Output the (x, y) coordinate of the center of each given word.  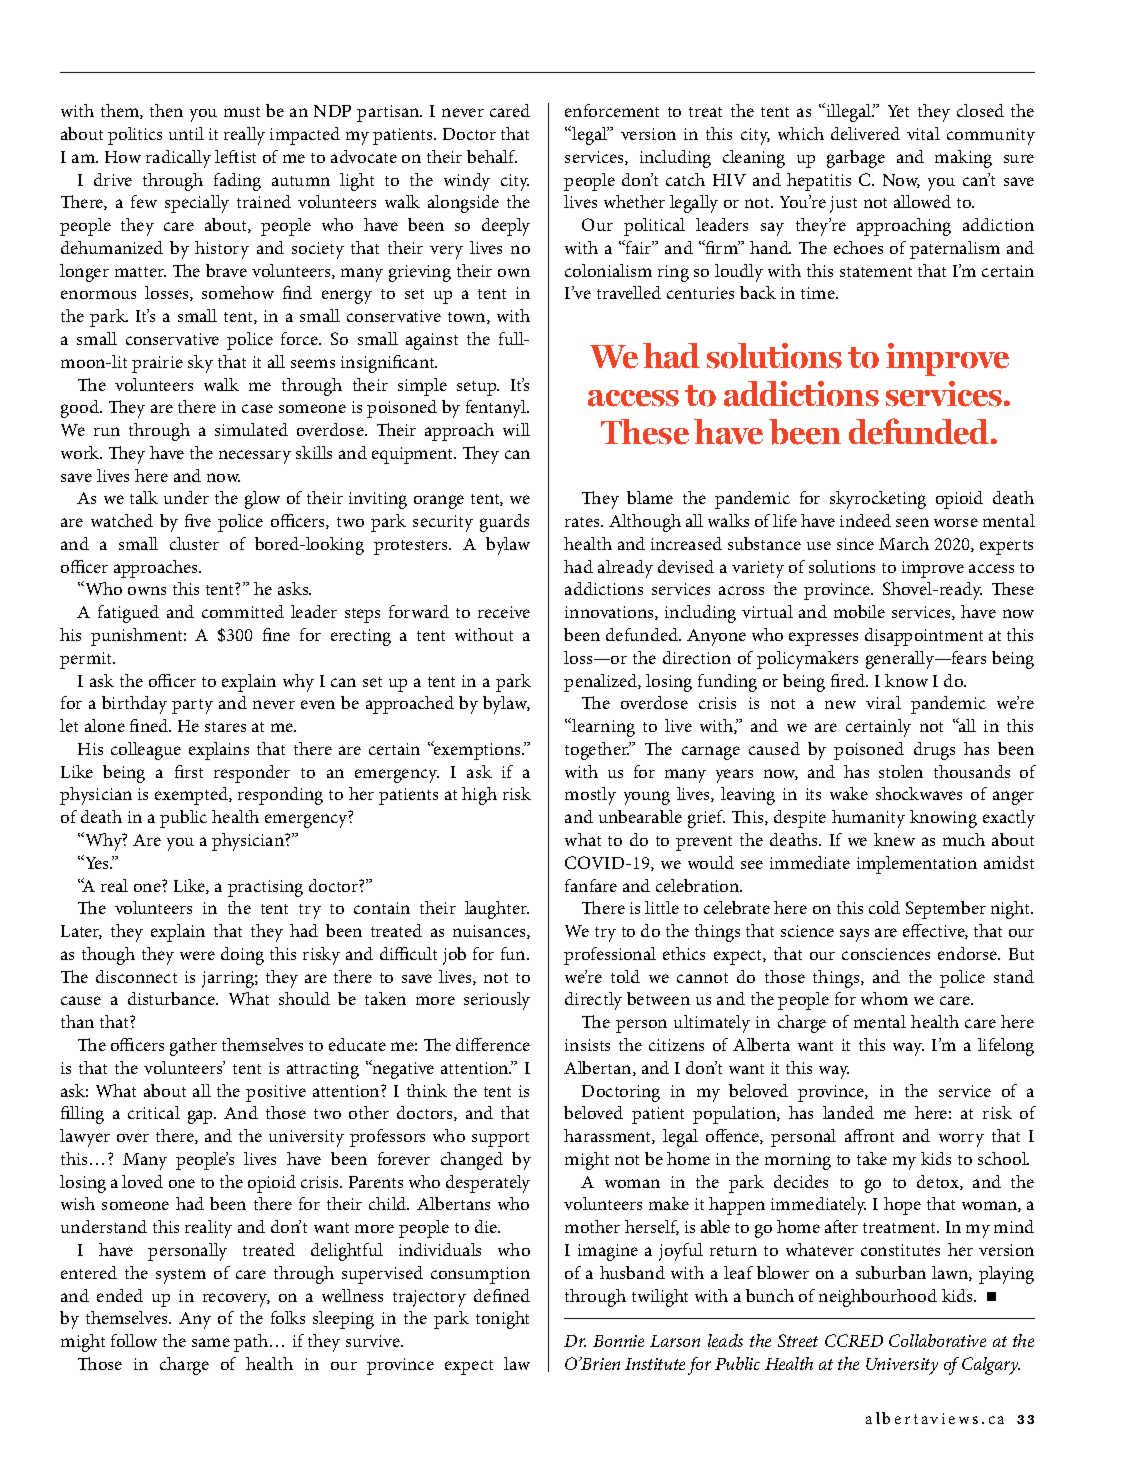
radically (178, 159)
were (197, 955)
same (211, 1342)
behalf (492, 156)
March (904, 543)
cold (884, 907)
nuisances (490, 932)
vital (923, 133)
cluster (194, 543)
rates (584, 522)
